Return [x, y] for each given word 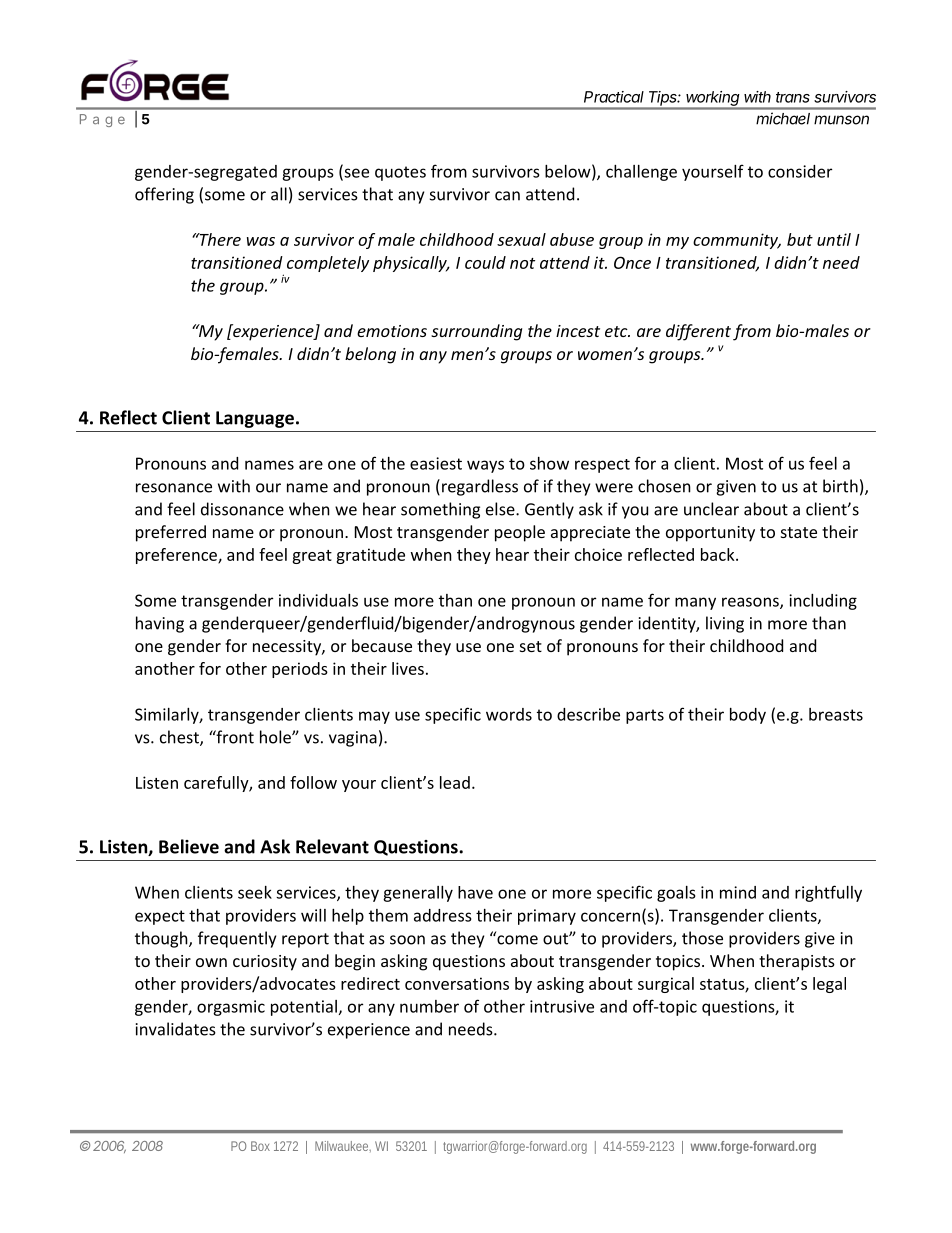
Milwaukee [342, 1146]
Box [260, 1146]
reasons [751, 603]
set [531, 646]
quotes [400, 173]
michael [783, 119]
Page [102, 120]
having [160, 624]
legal [829, 985]
